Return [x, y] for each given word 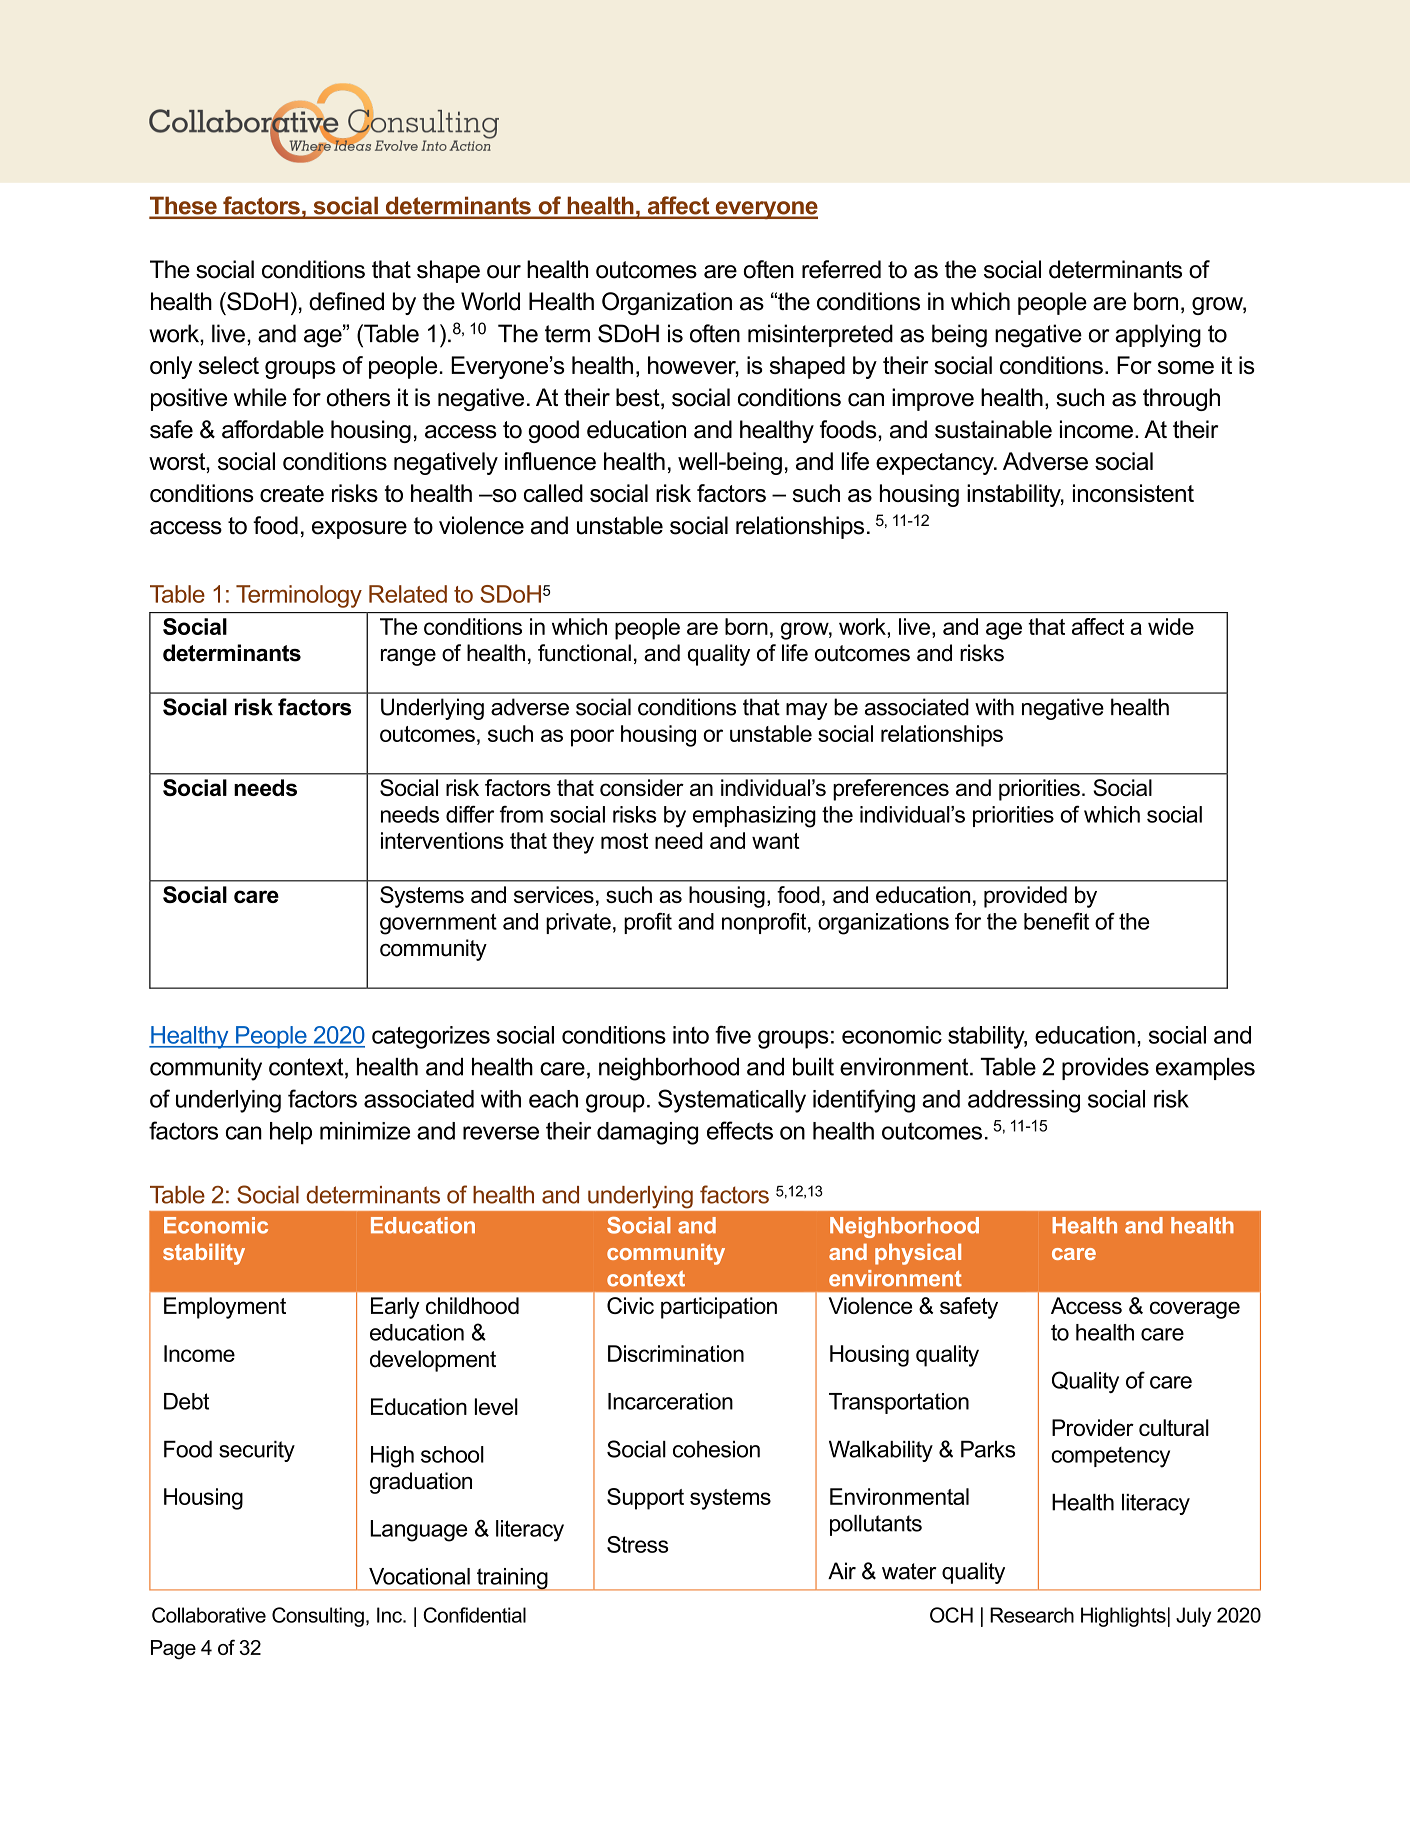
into [691, 1035]
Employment [225, 1308]
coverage [1195, 1310]
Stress [637, 1544]
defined [346, 301]
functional [584, 653]
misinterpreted [820, 335]
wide [1171, 626]
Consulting [318, 1617]
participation [719, 1308]
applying [1158, 336]
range [408, 657]
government [438, 924]
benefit [1056, 921]
